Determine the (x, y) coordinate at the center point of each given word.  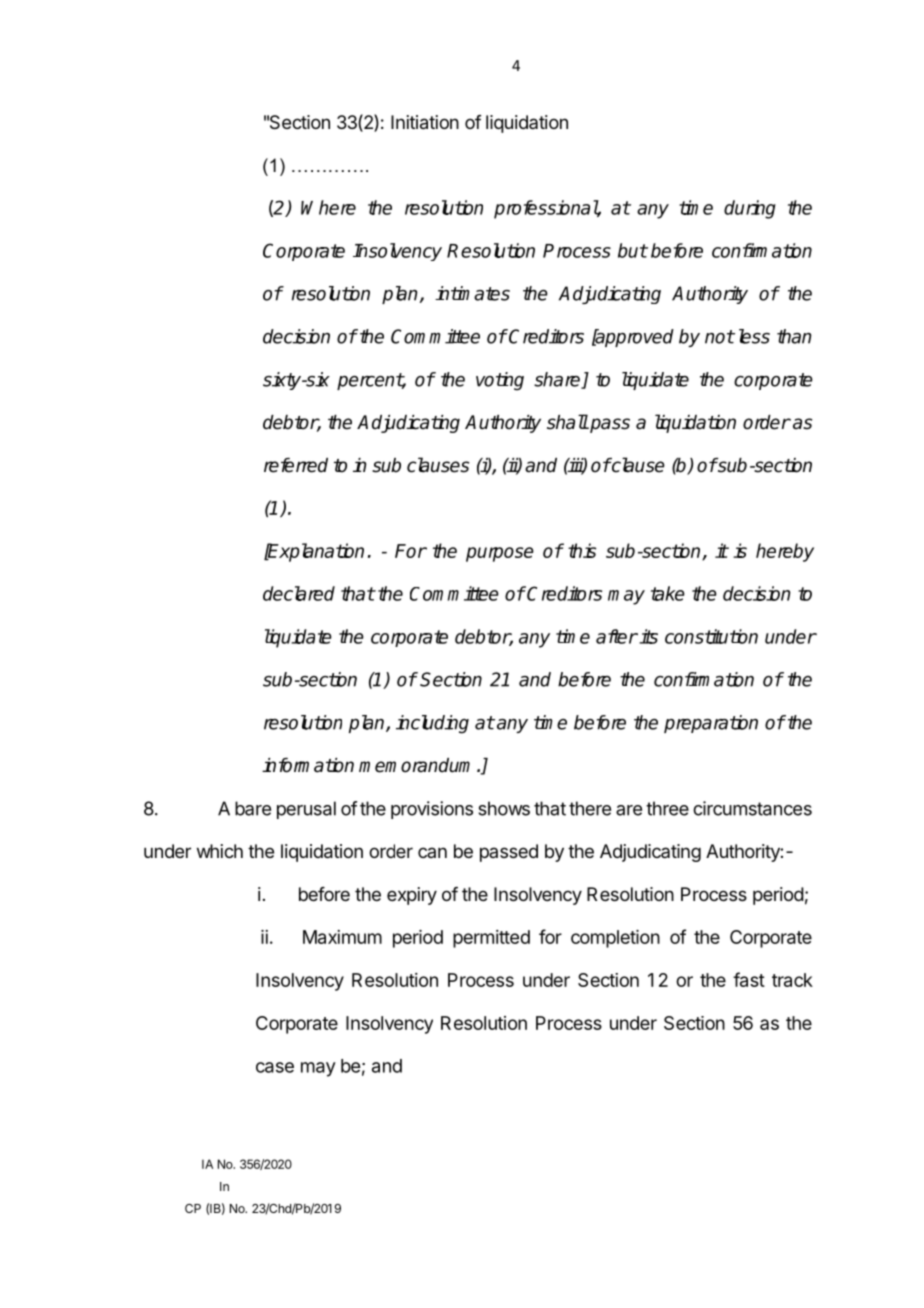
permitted (491, 939)
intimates (472, 293)
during (750, 209)
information (308, 765)
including (432, 724)
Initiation (425, 122)
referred (296, 465)
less (754, 336)
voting (500, 381)
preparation (711, 724)
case (275, 1067)
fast (749, 979)
